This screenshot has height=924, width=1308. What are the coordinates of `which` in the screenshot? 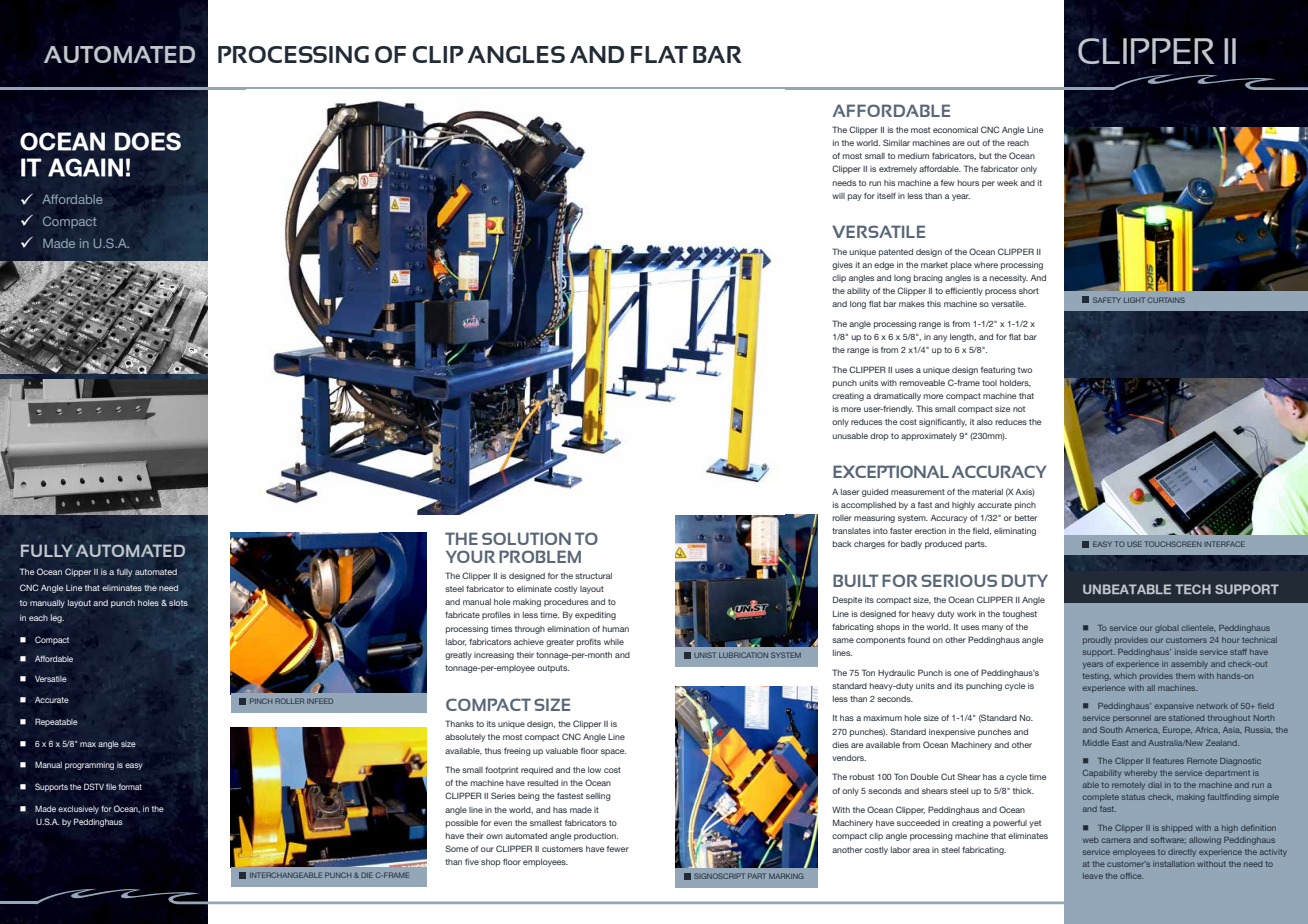 It's located at (1125, 676).
